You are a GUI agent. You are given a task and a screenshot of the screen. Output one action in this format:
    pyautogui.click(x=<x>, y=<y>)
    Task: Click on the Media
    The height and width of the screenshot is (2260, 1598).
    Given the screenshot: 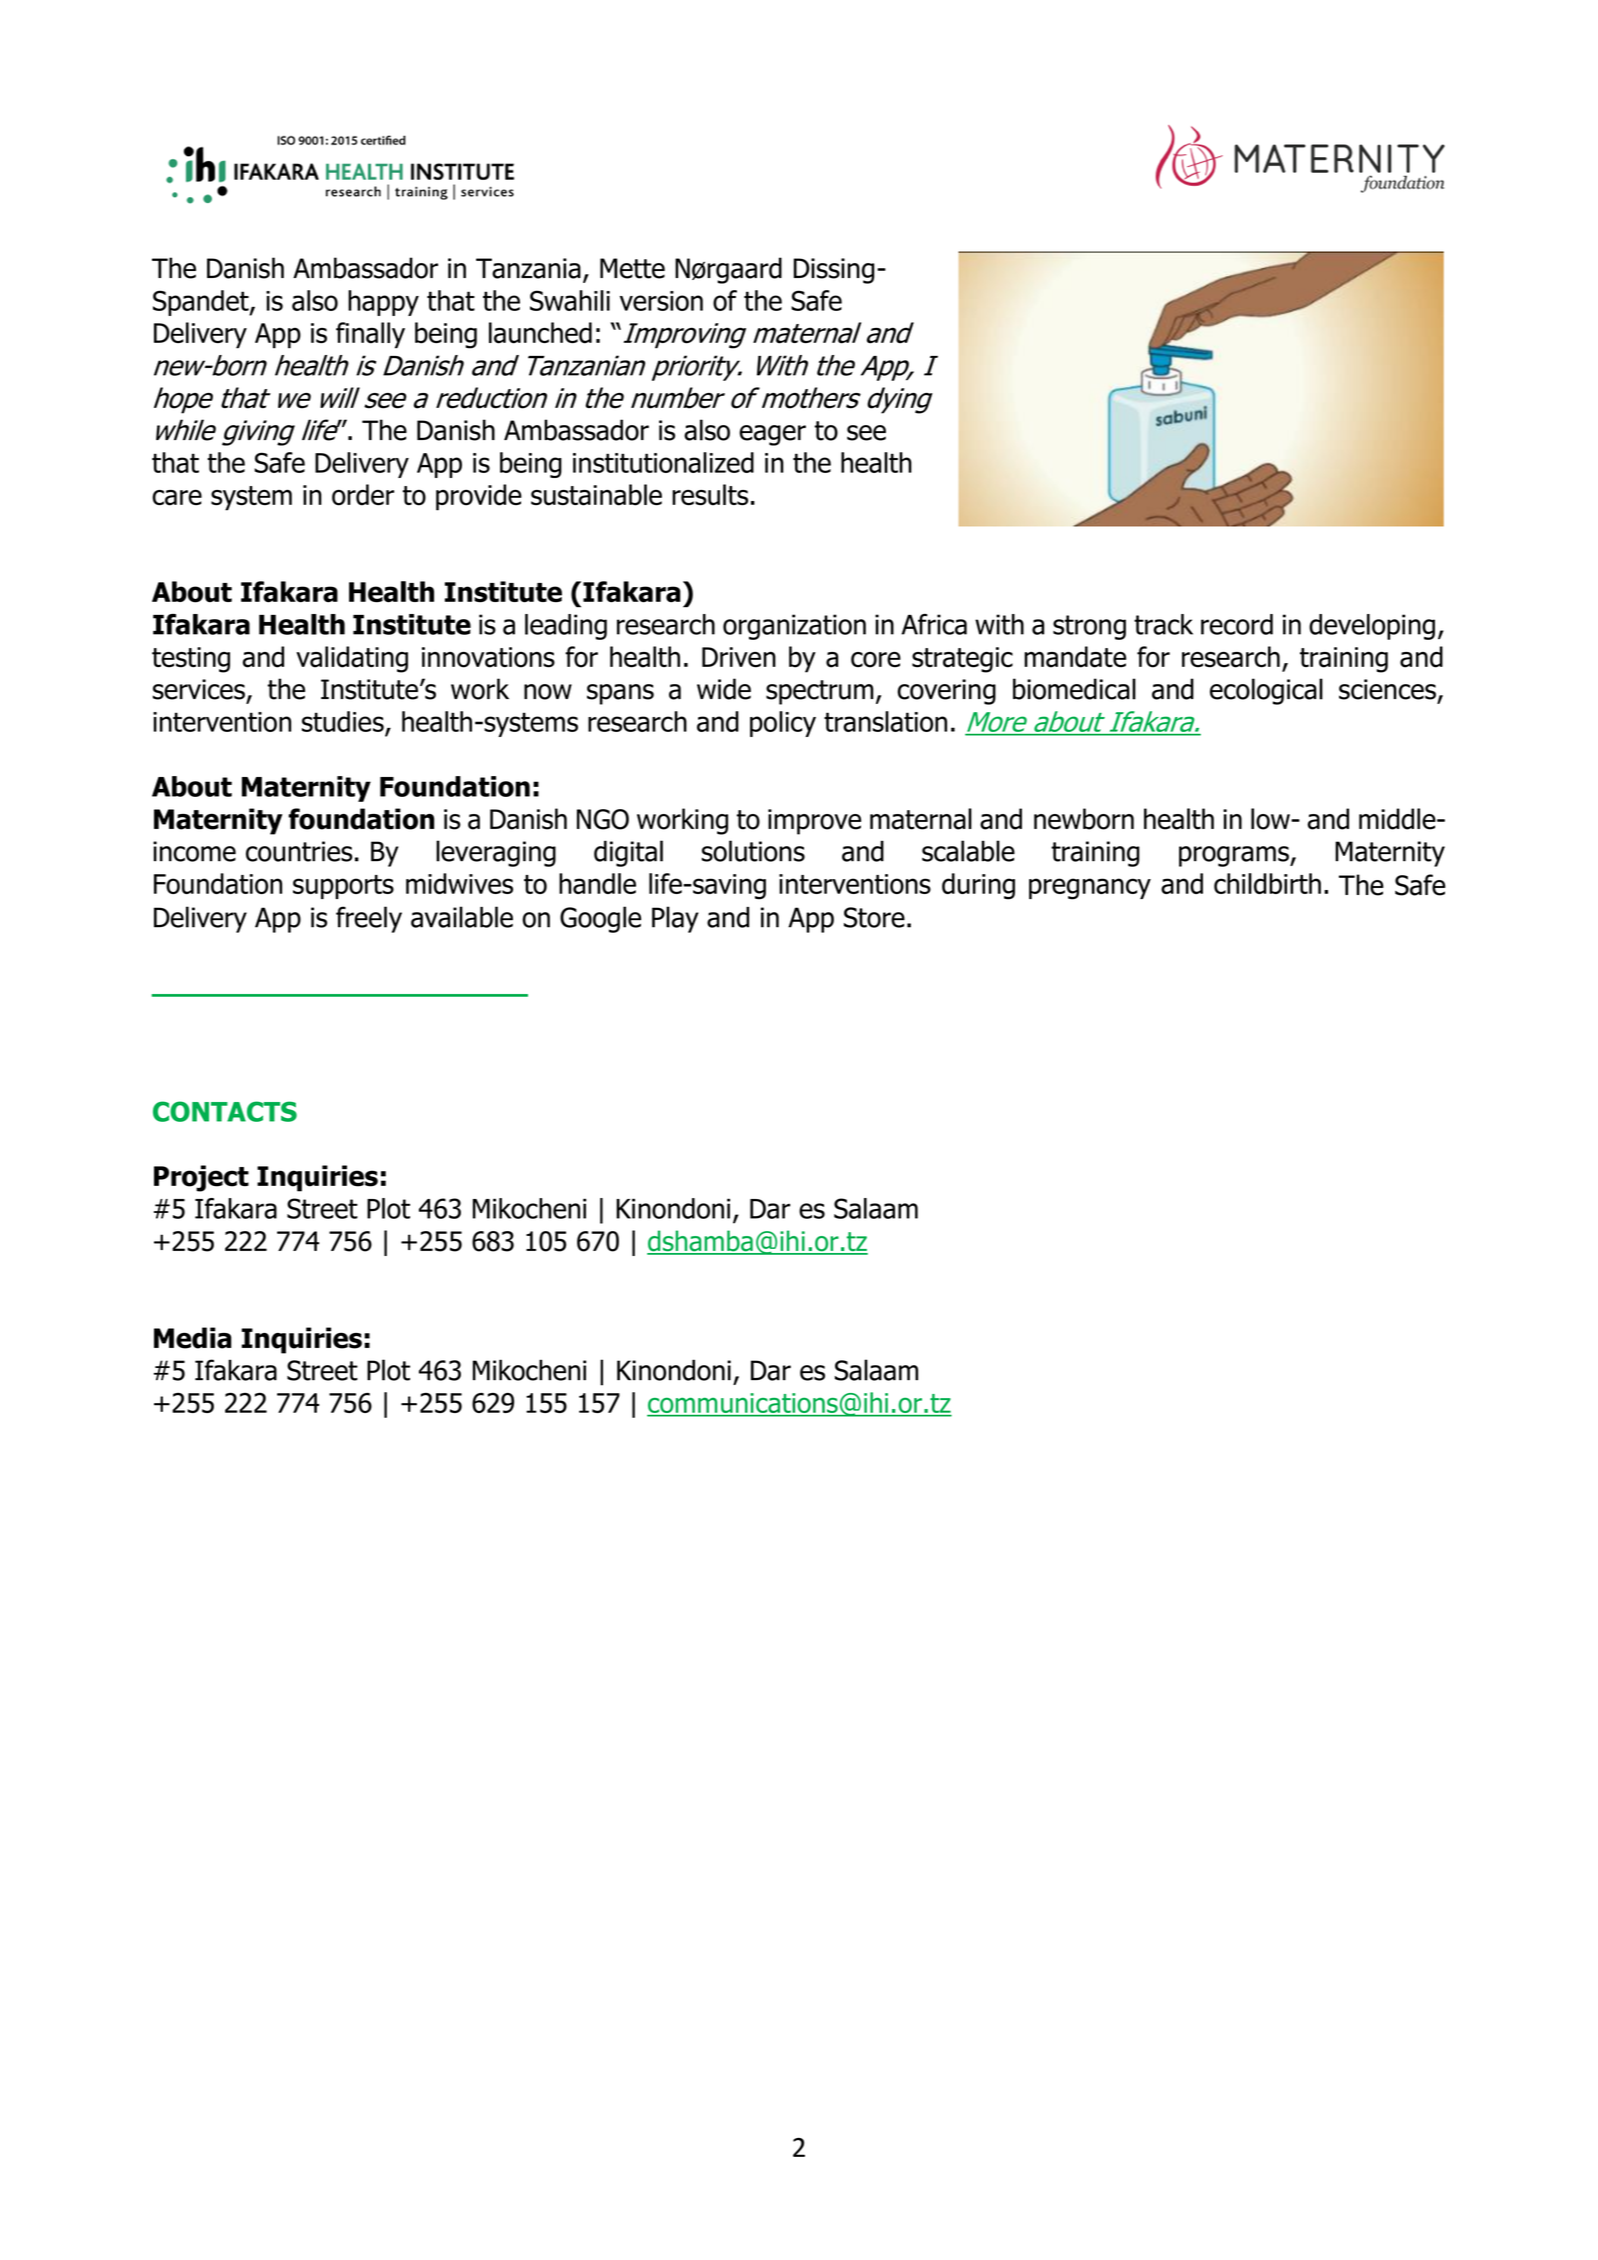 What is the action you would take?
    pyautogui.click(x=193, y=1338)
